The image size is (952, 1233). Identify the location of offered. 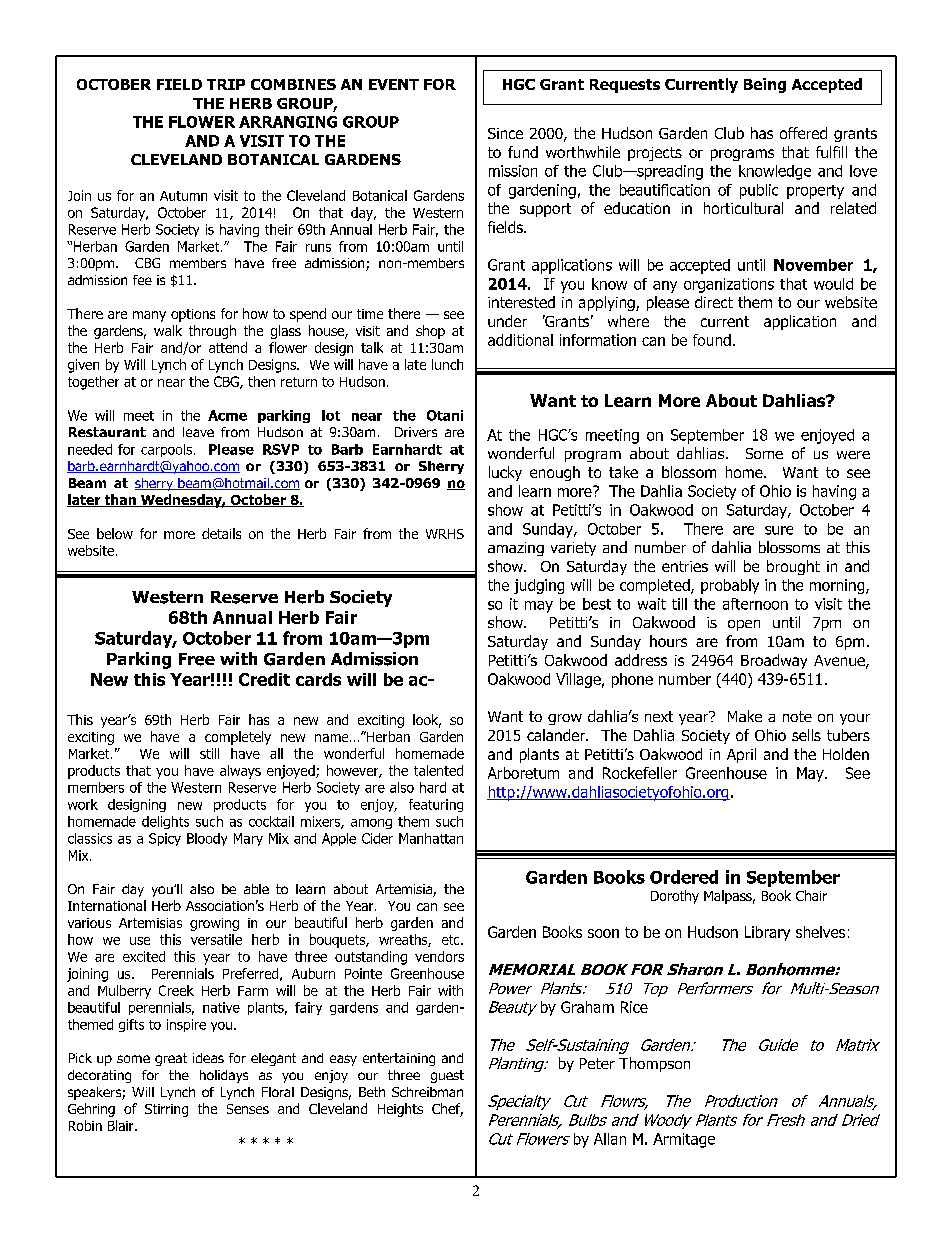
(803, 133).
